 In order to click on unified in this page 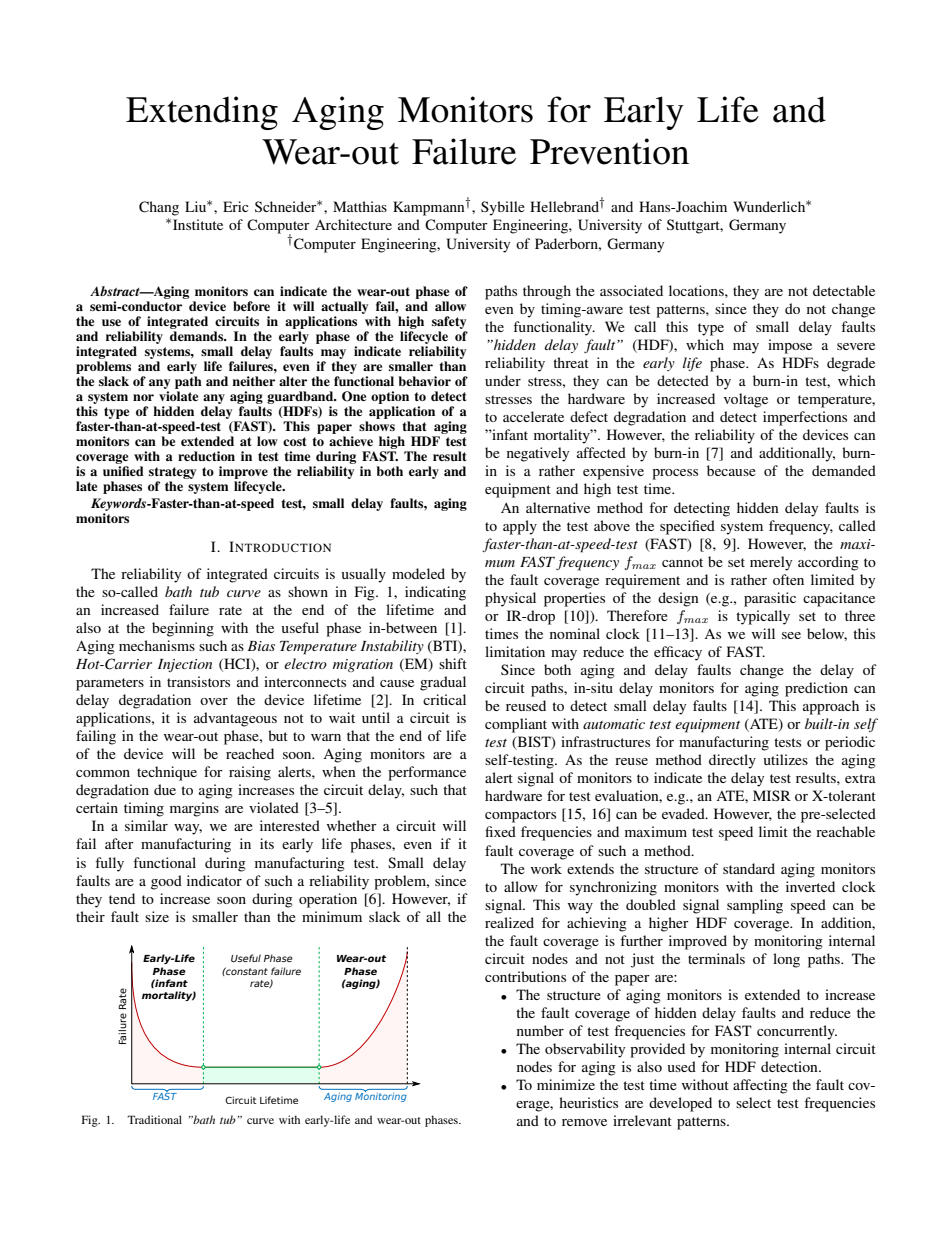, I will do `click(123, 471)`.
